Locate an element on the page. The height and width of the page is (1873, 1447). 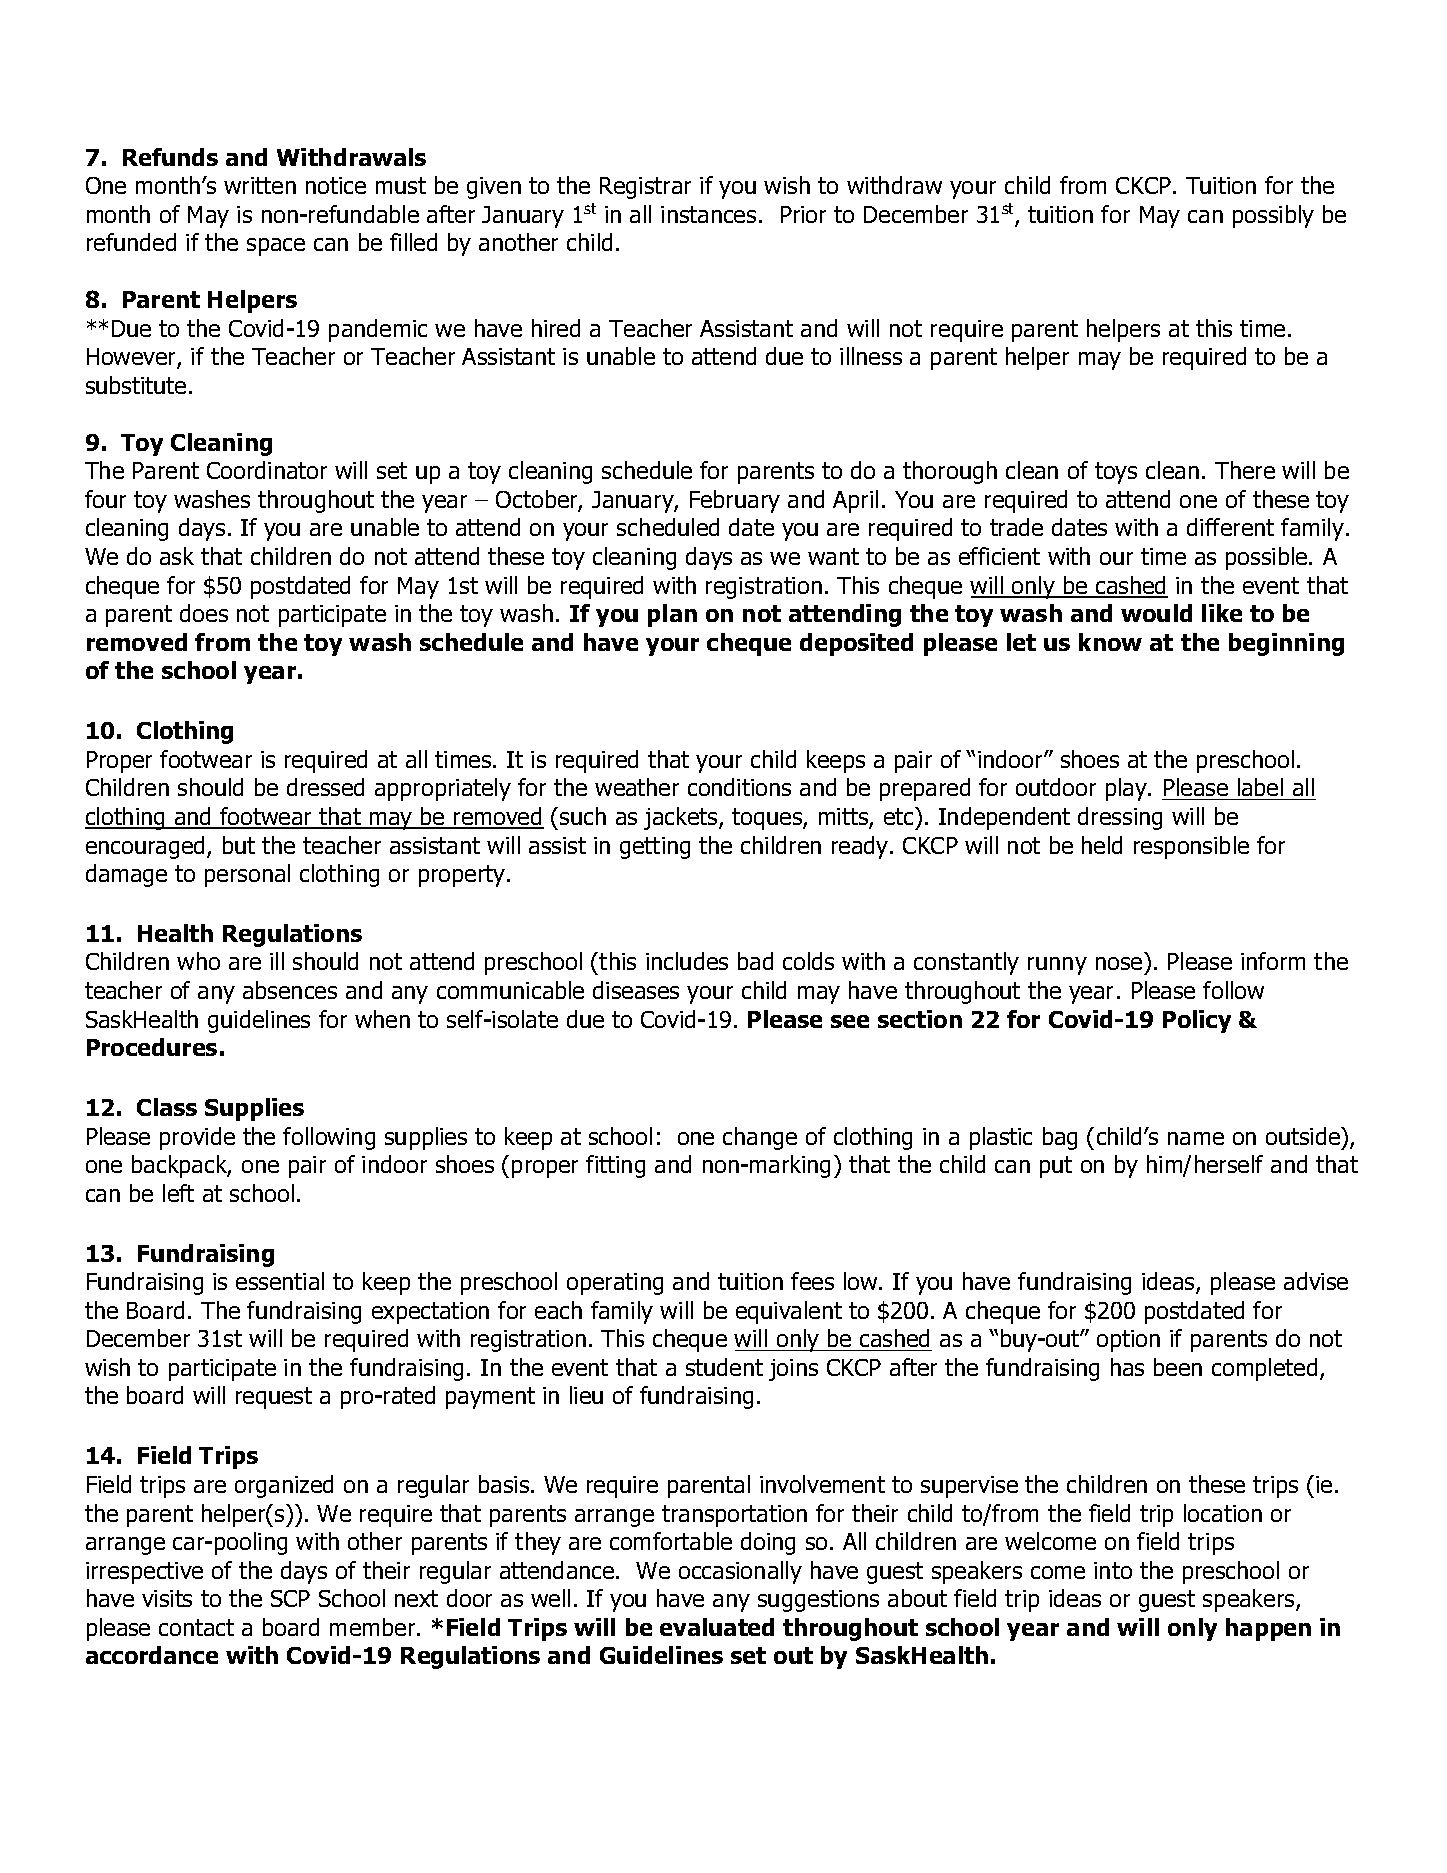
plan is located at coordinates (672, 615).
